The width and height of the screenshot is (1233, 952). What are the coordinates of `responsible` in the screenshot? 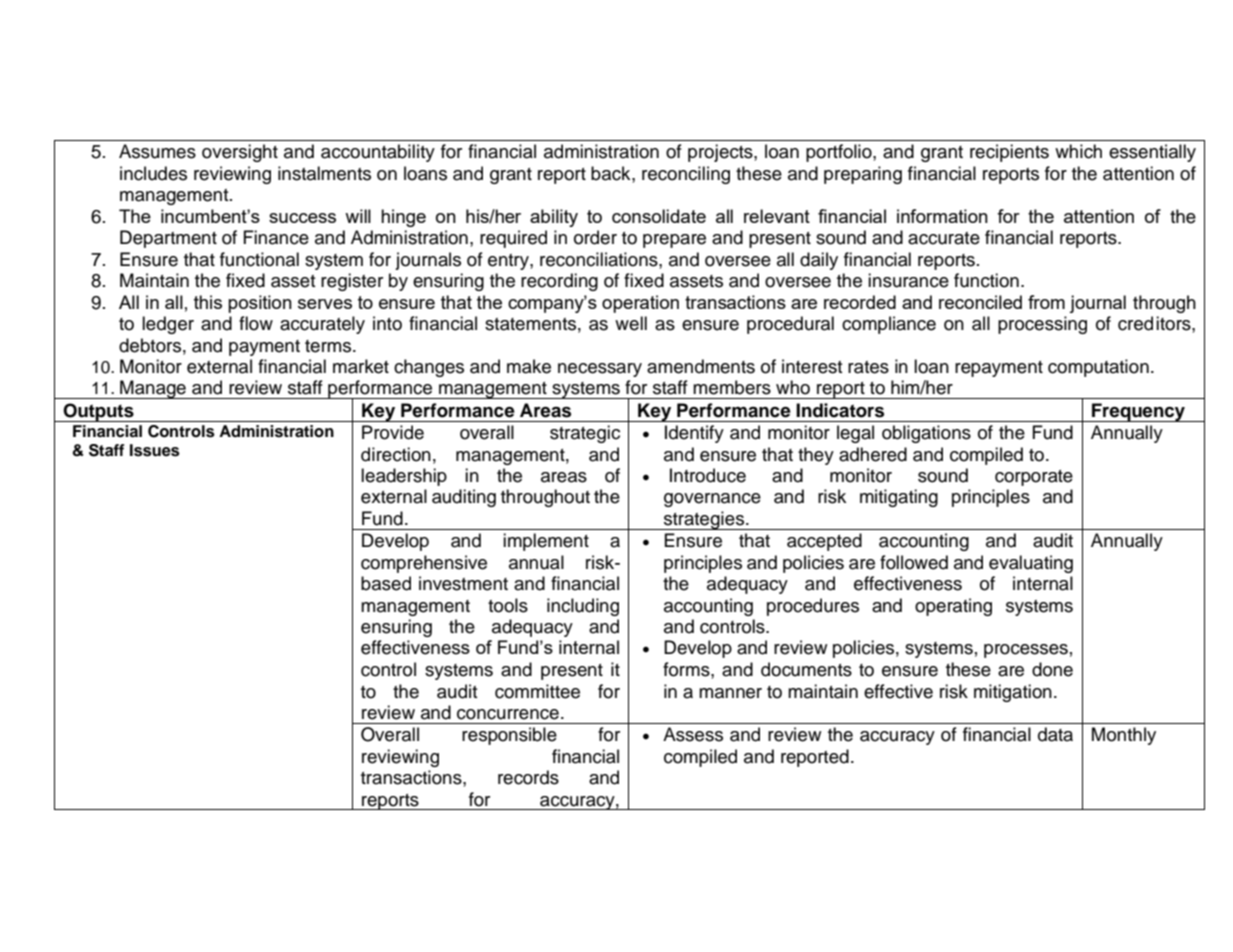 It's located at (509, 736).
